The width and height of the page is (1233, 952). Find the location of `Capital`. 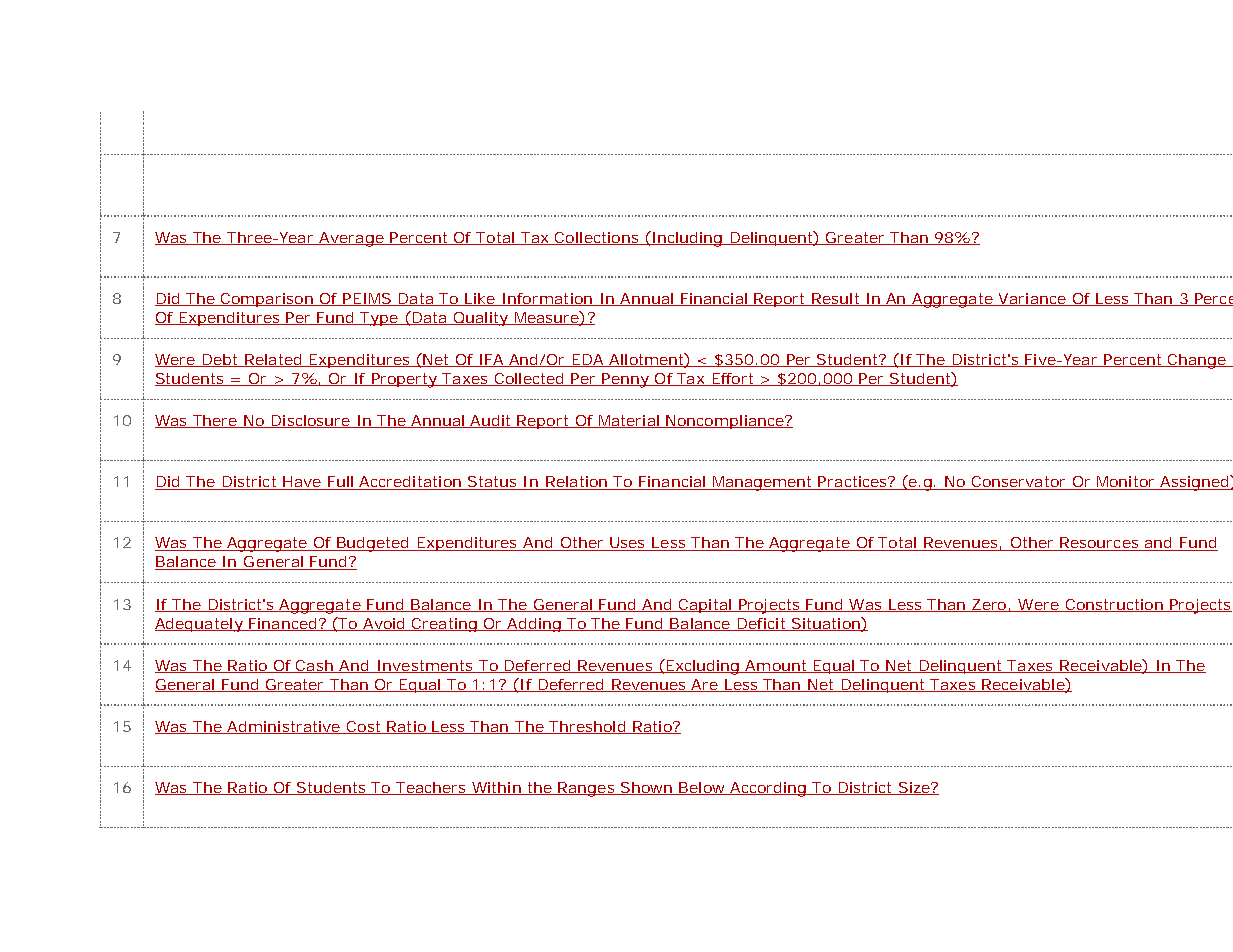

Capital is located at coordinates (705, 606).
